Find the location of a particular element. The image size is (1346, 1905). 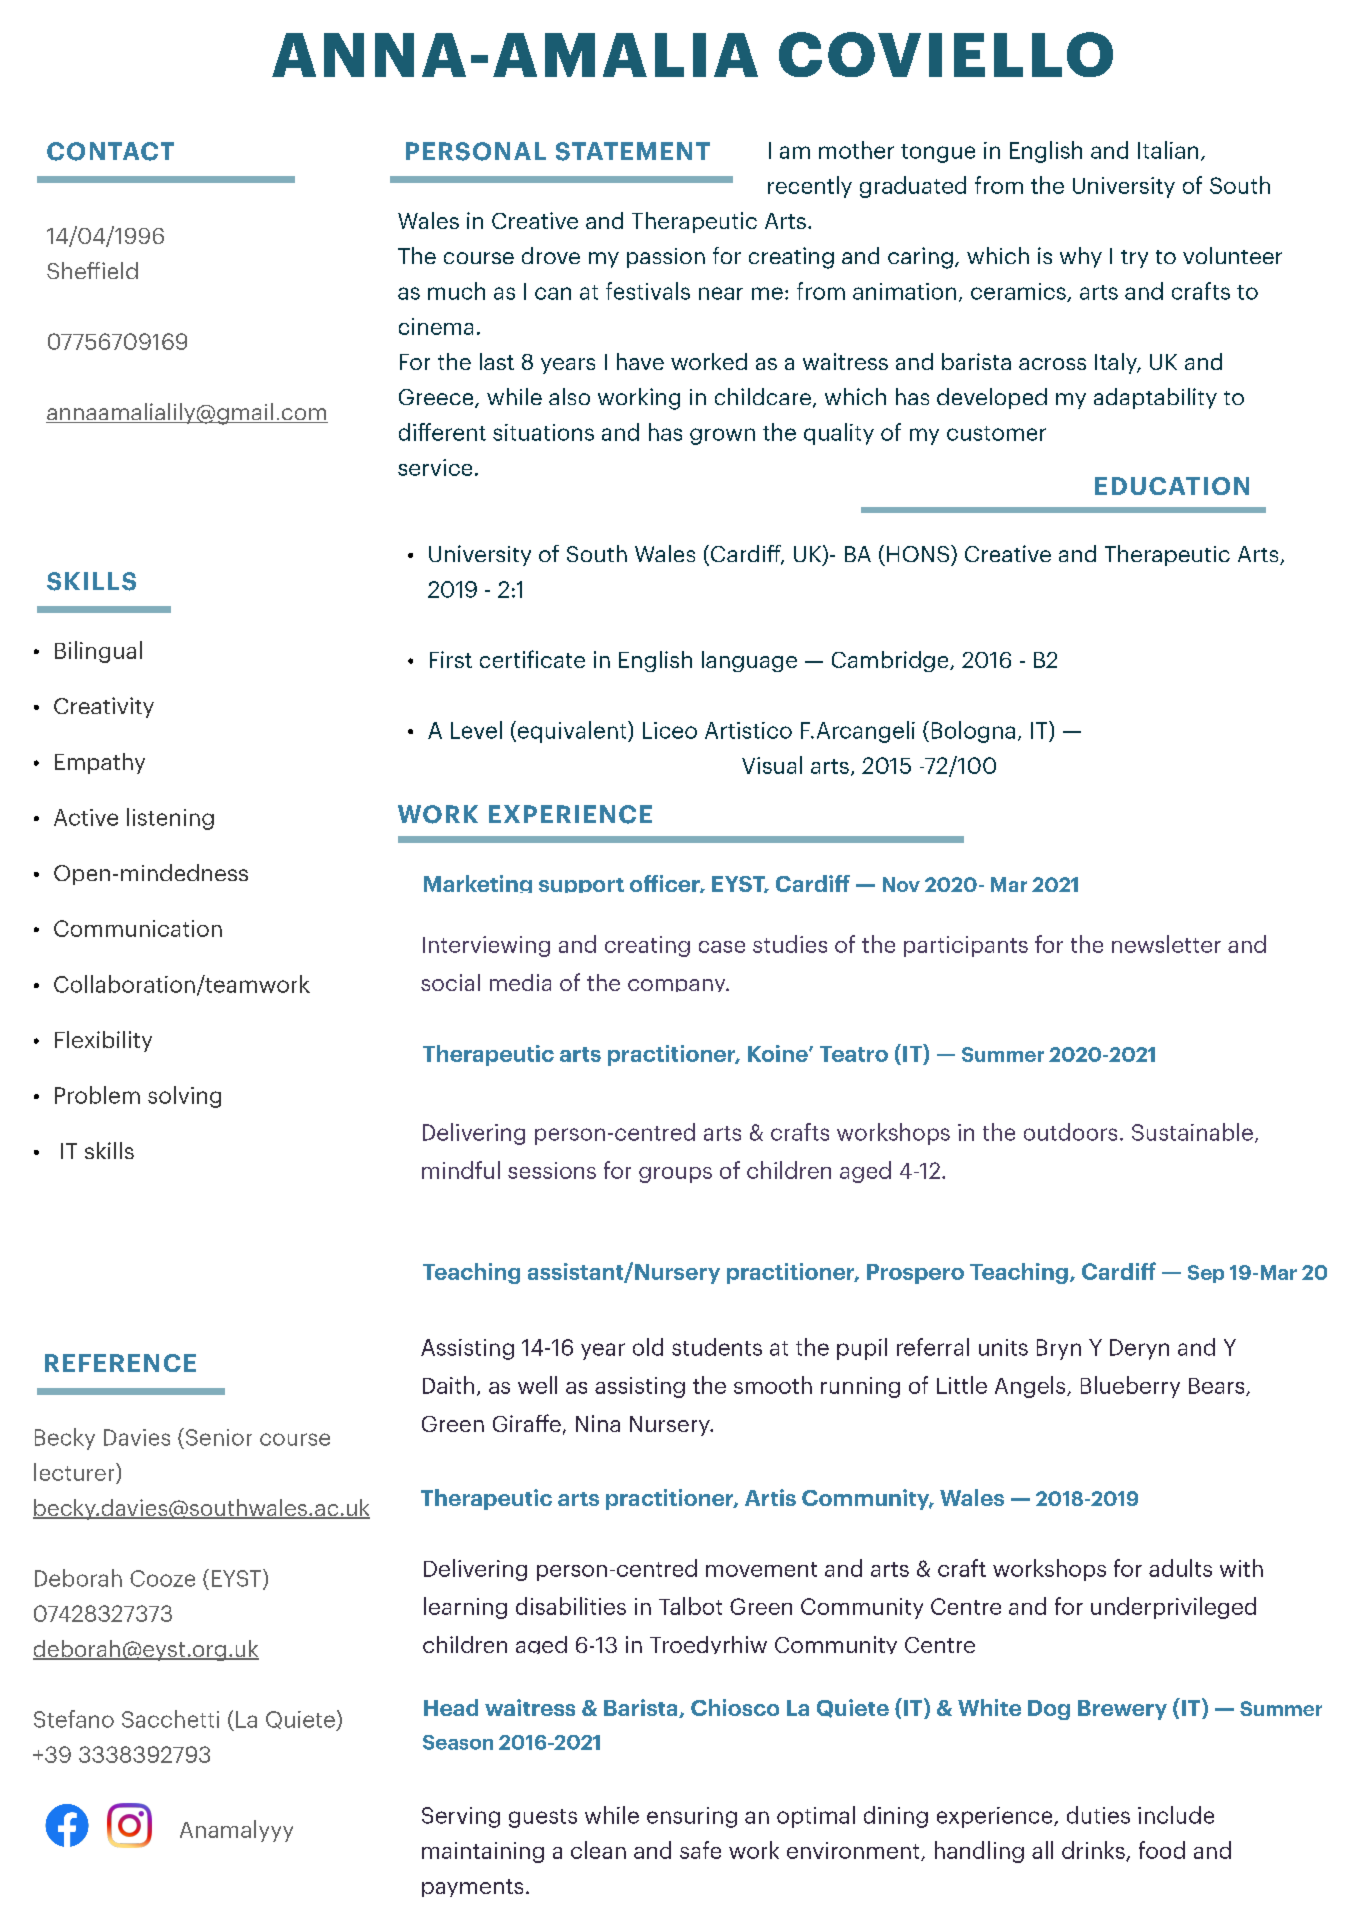

Bryn is located at coordinates (1059, 1349).
